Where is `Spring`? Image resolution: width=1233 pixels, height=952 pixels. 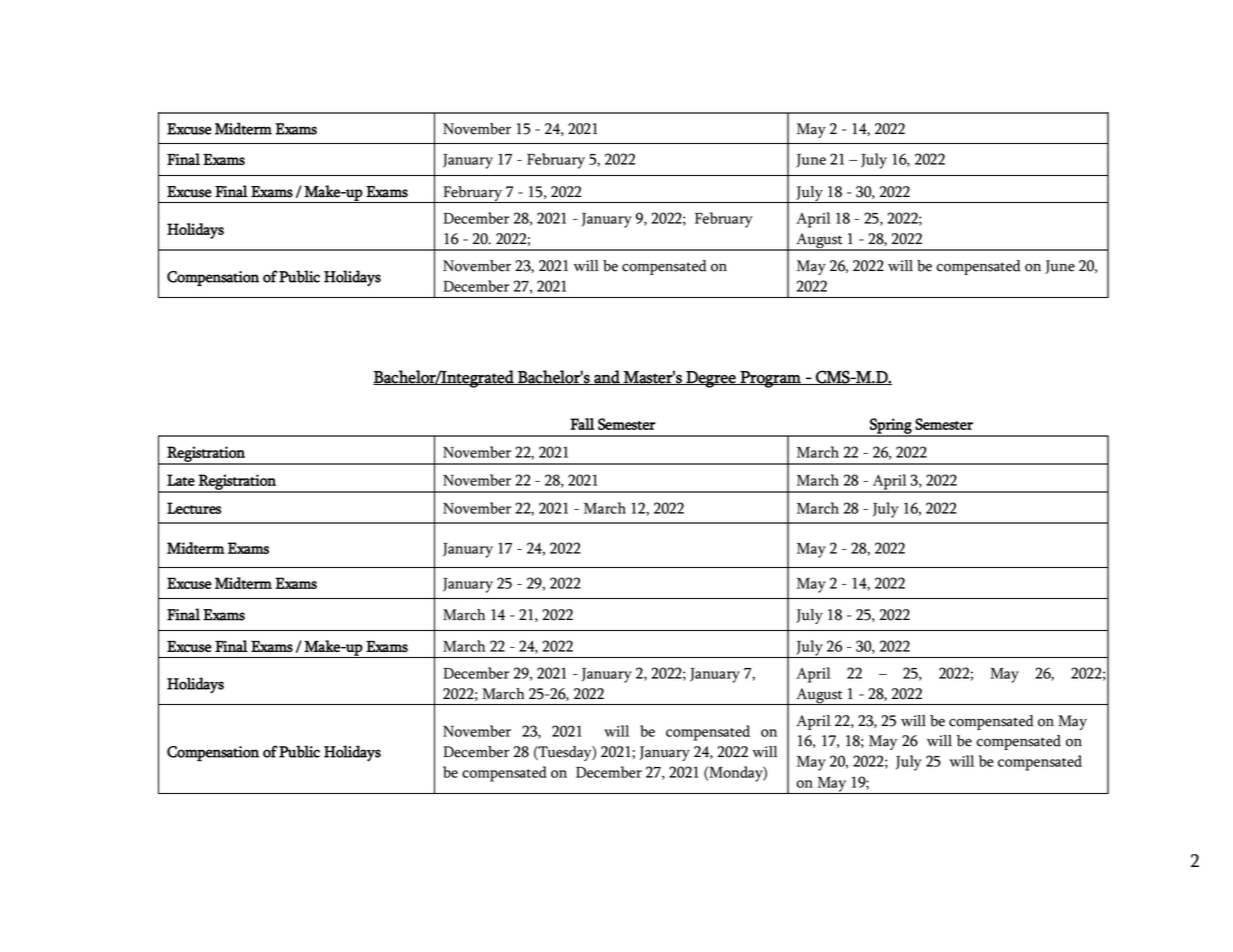 Spring is located at coordinates (891, 427).
